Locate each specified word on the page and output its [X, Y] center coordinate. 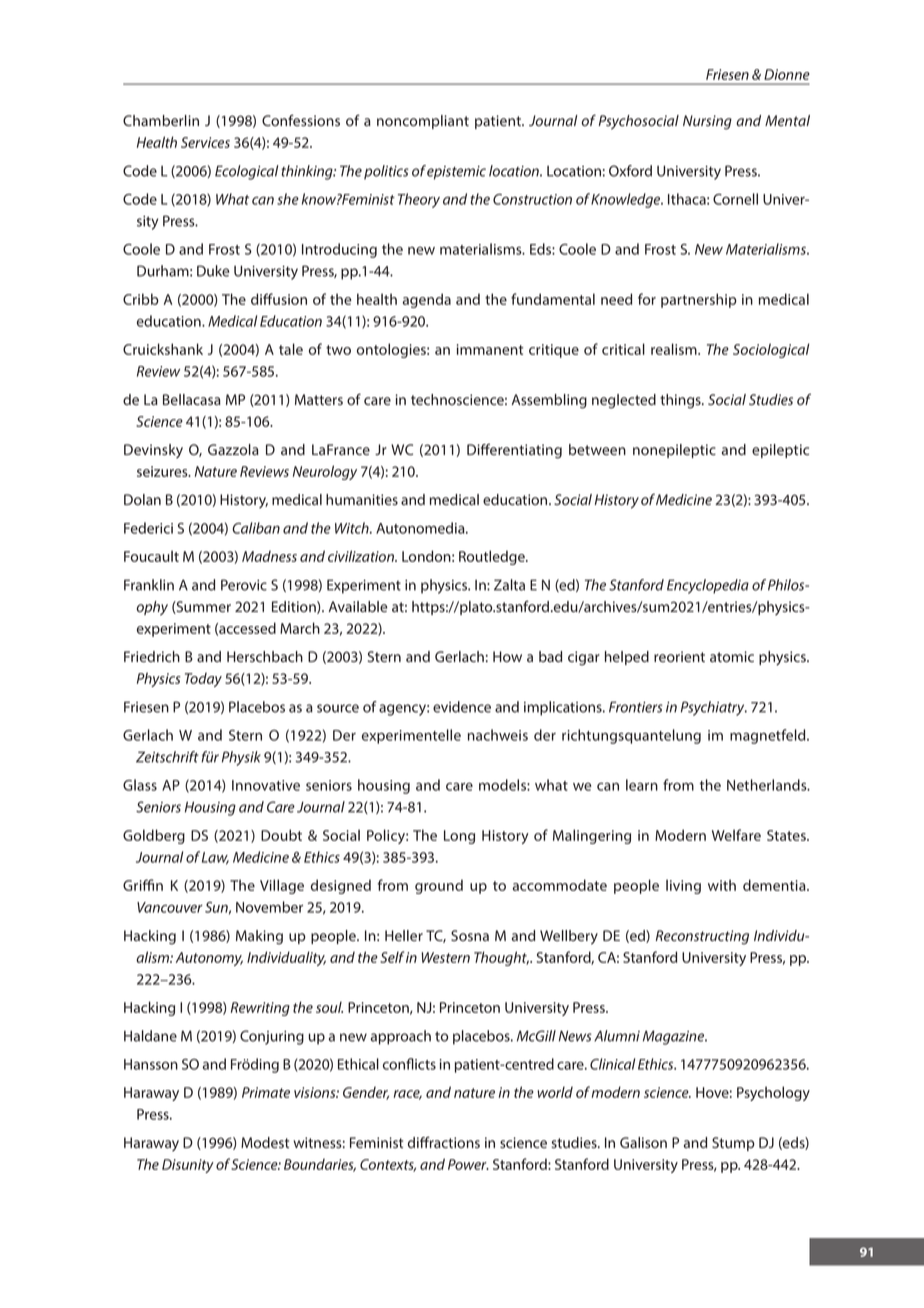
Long [459, 837]
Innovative [266, 785]
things [681, 401]
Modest [265, 1143]
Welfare [736, 835]
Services [205, 142]
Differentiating [514, 451]
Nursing [707, 122]
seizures [163, 471]
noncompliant [423, 122]
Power [468, 1164]
